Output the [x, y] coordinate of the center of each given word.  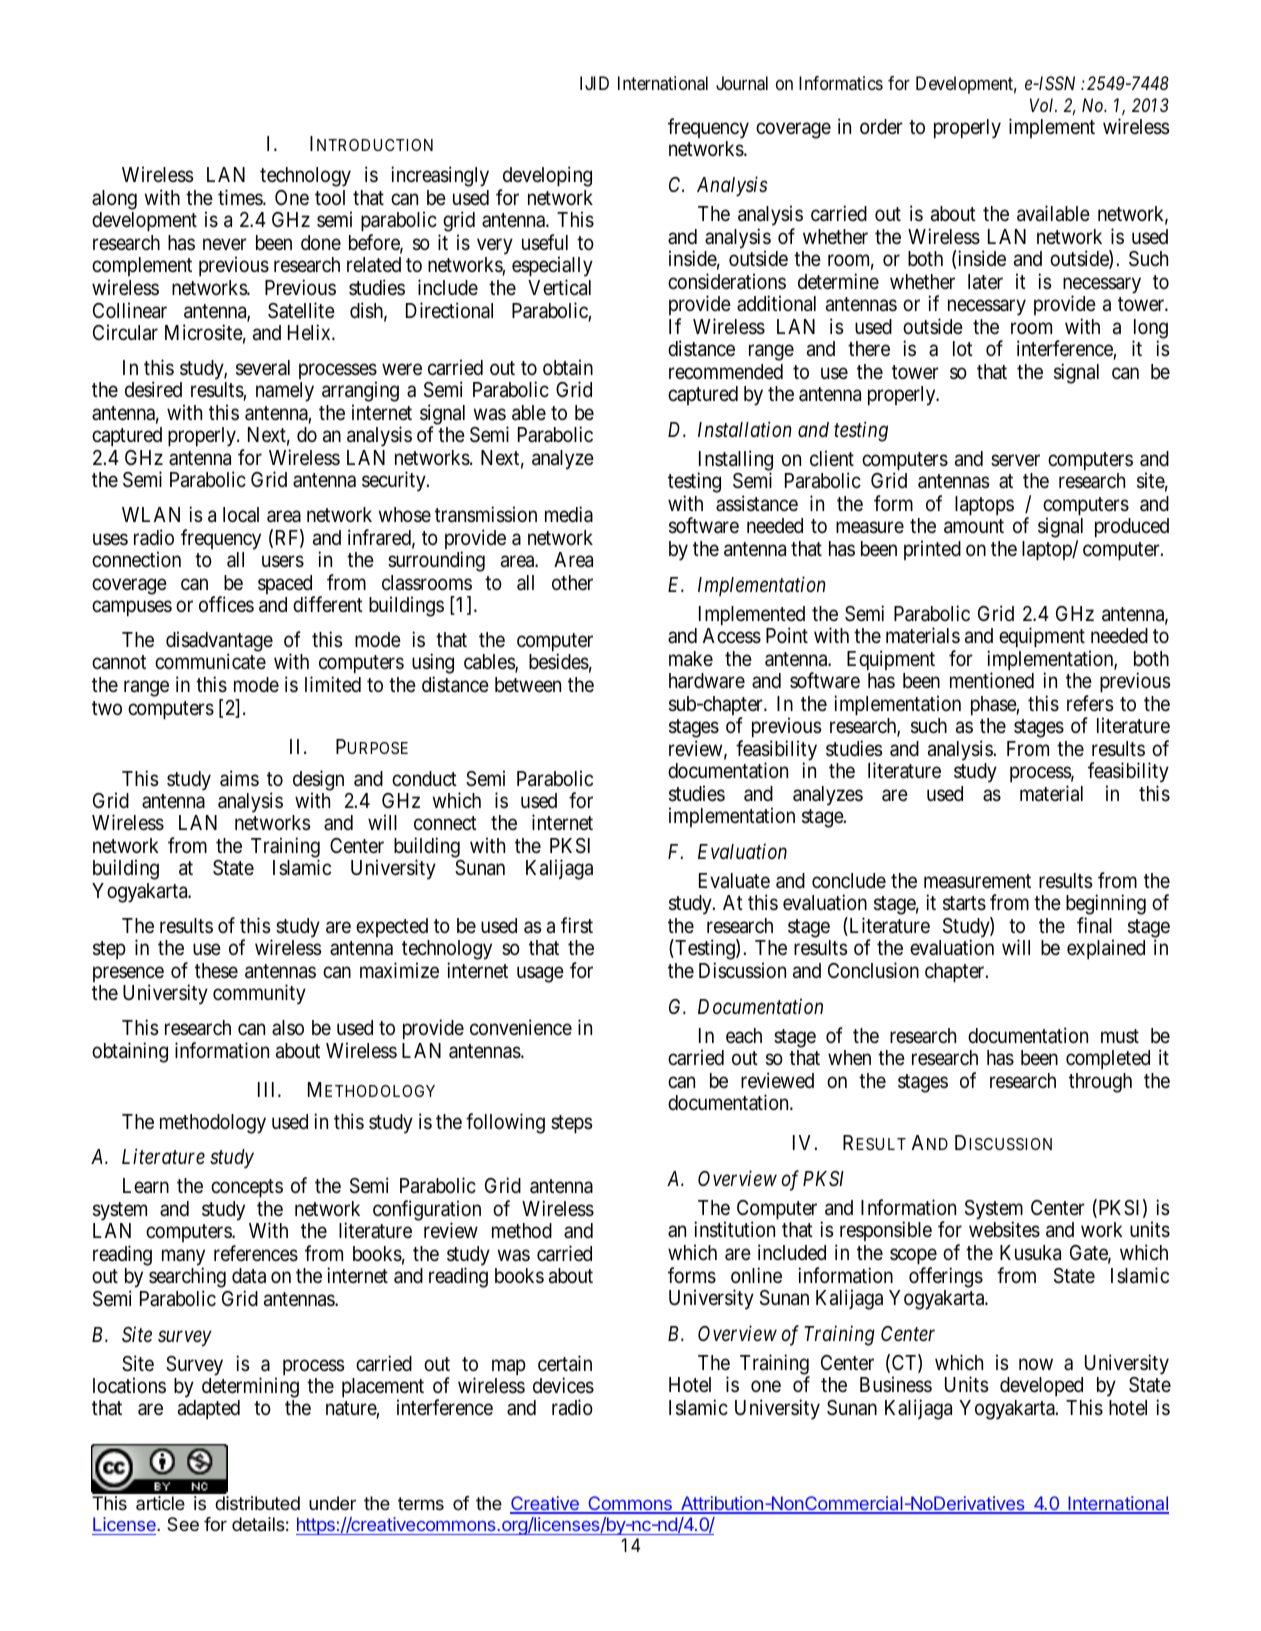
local [241, 515]
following [505, 1123]
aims [239, 778]
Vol [1043, 105]
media [569, 514]
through [1100, 1083]
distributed [257, 1503]
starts [964, 903]
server [1015, 460]
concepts [247, 1189]
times [241, 197]
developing [546, 178]
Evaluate [734, 881]
